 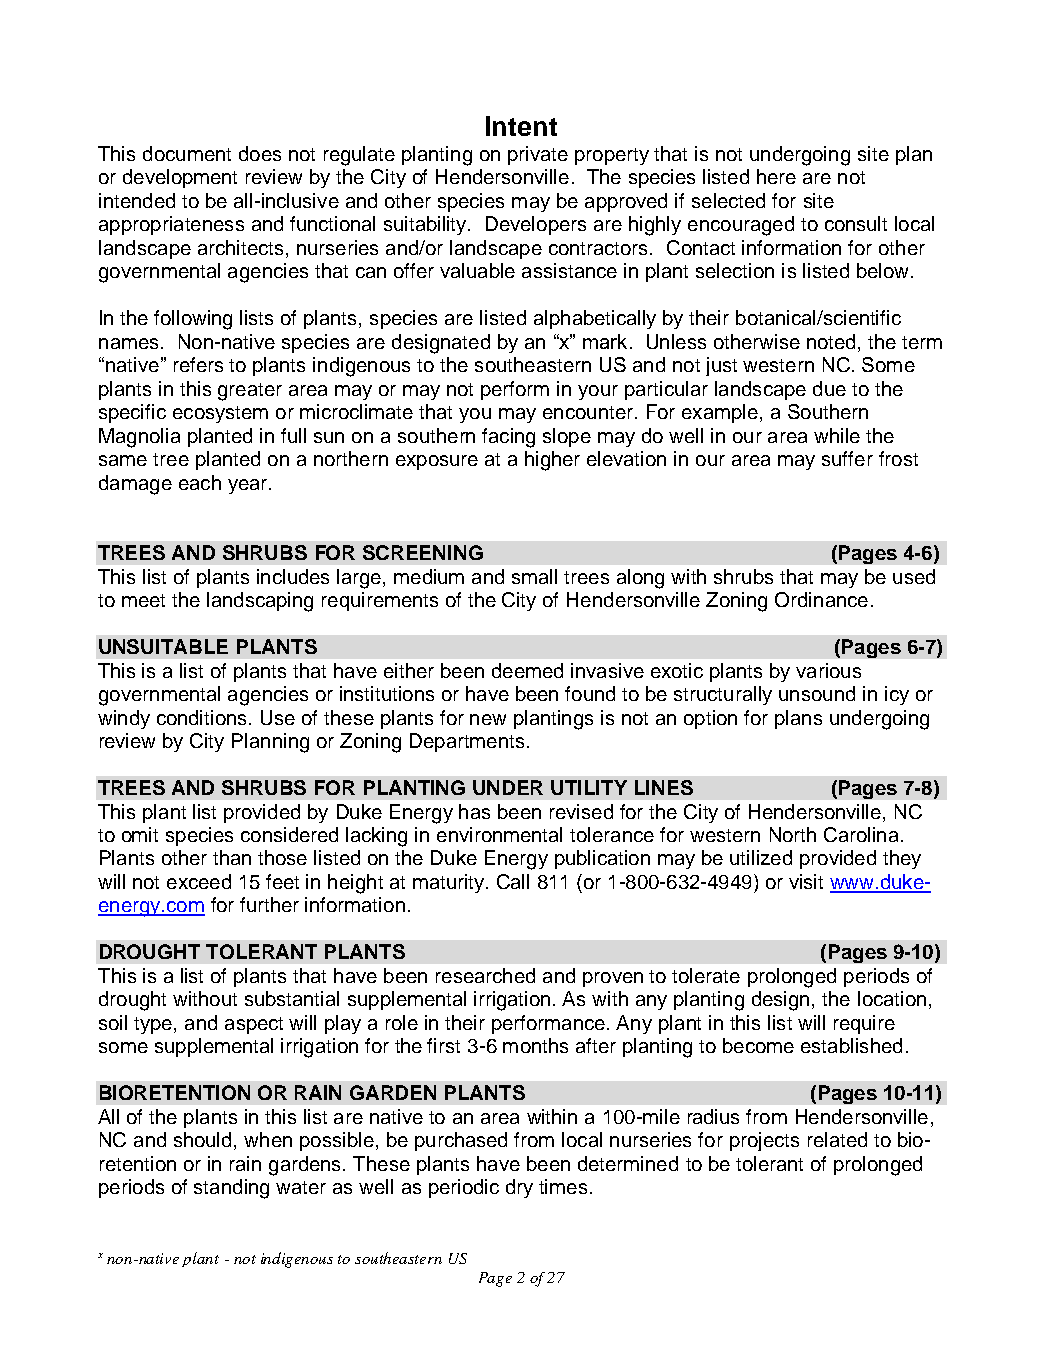 I want to click on environmental, so click(x=499, y=834).
